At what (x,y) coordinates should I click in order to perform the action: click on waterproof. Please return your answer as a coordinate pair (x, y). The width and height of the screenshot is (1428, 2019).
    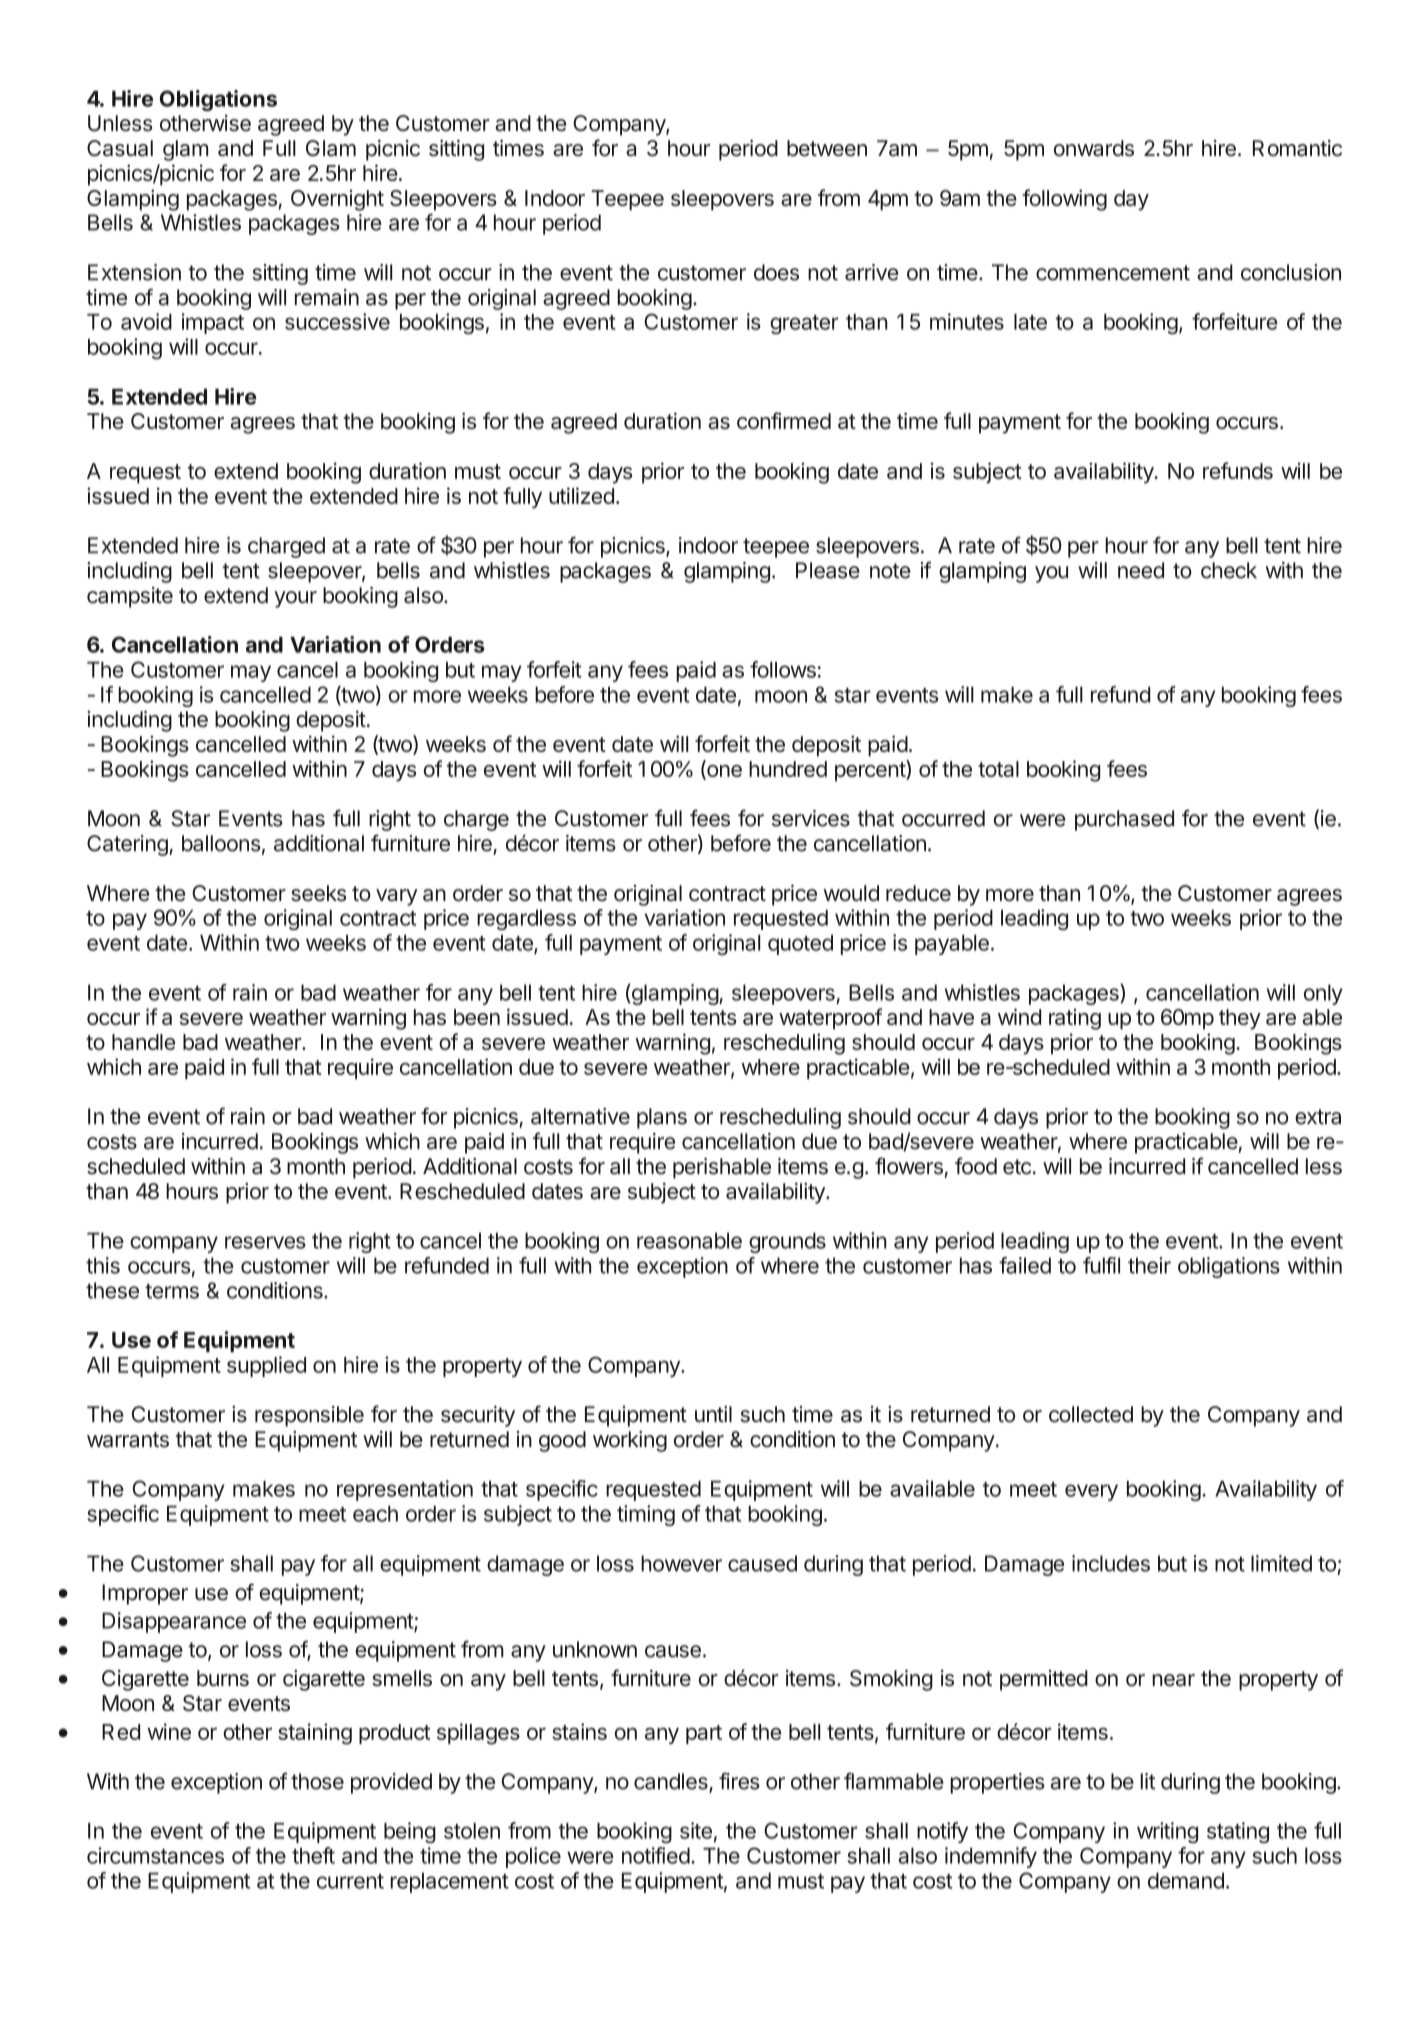
    Looking at the image, I should click on (830, 1019).
